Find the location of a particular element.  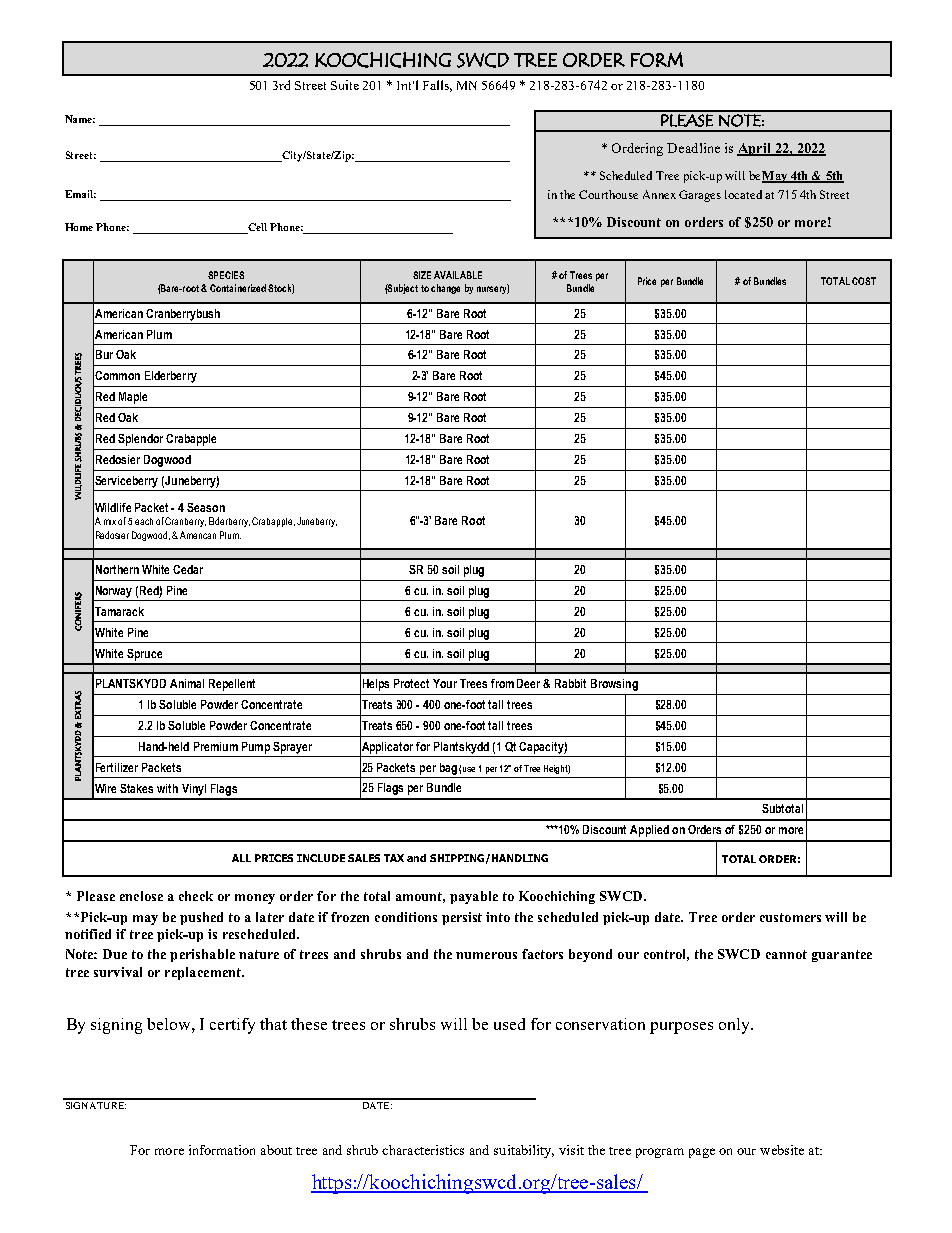

with is located at coordinates (167, 788).
